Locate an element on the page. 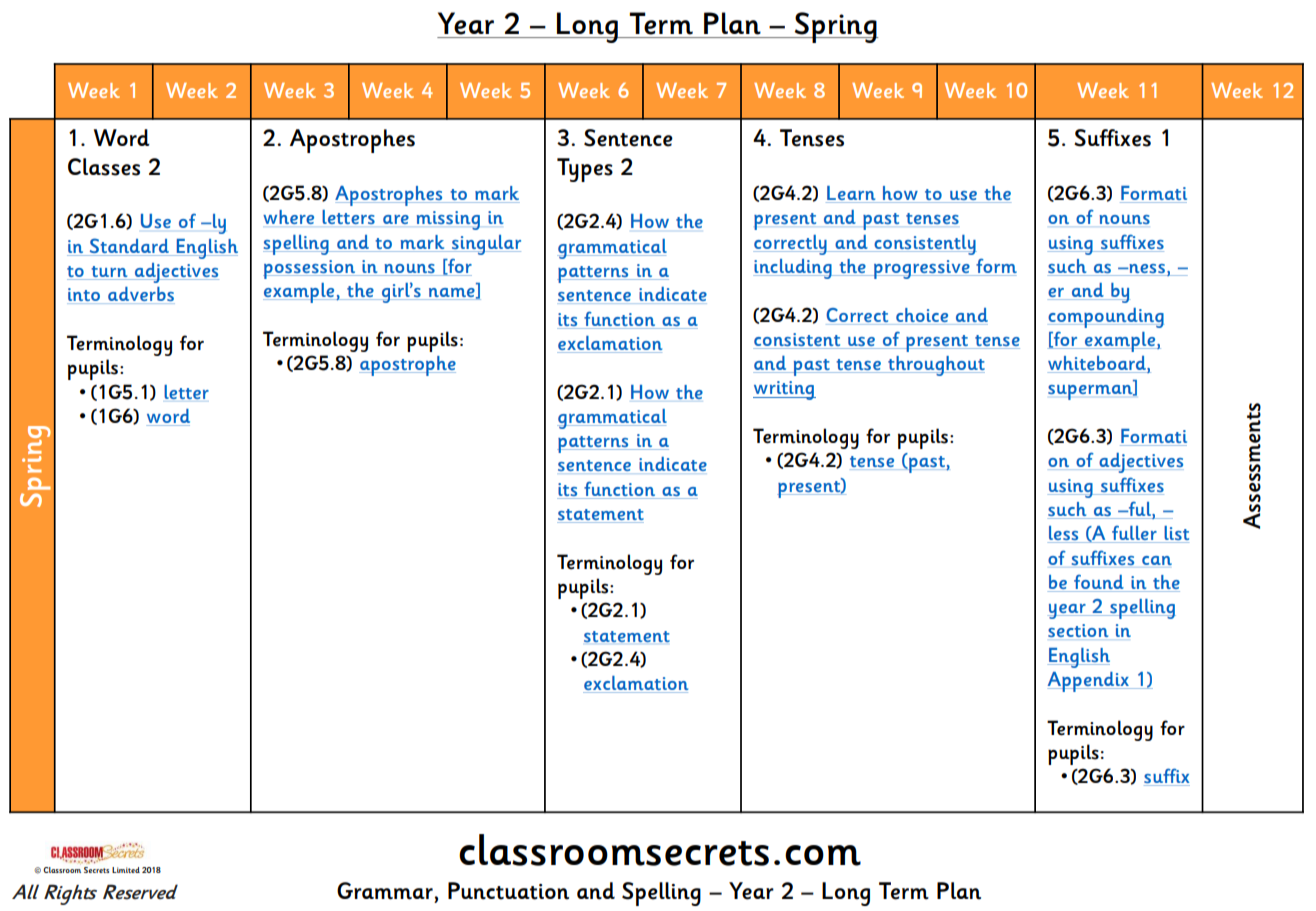 The height and width of the document is (911, 1316). including is located at coordinates (793, 269).
